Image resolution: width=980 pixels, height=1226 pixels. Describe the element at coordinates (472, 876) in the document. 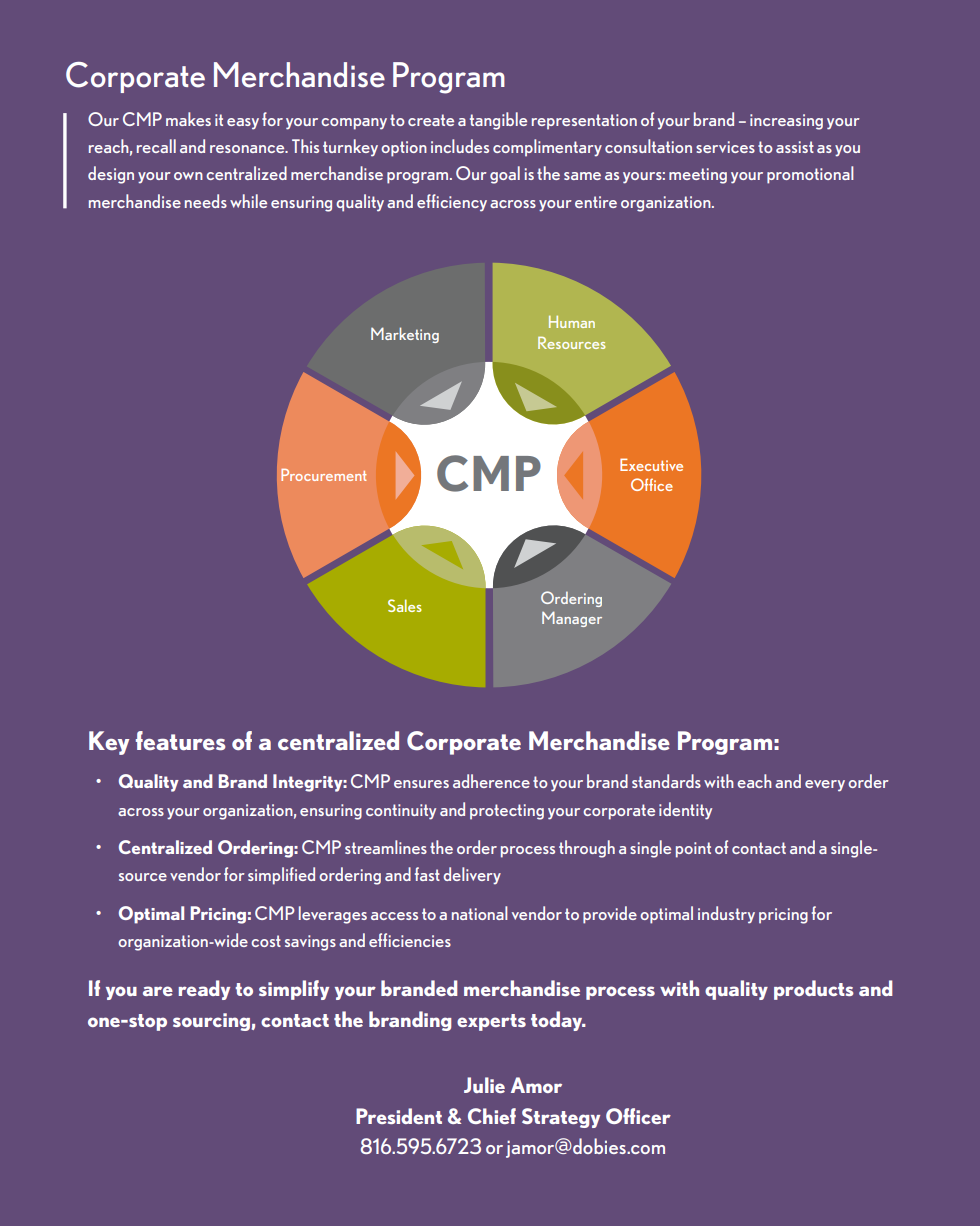

I see `delivery` at that location.
